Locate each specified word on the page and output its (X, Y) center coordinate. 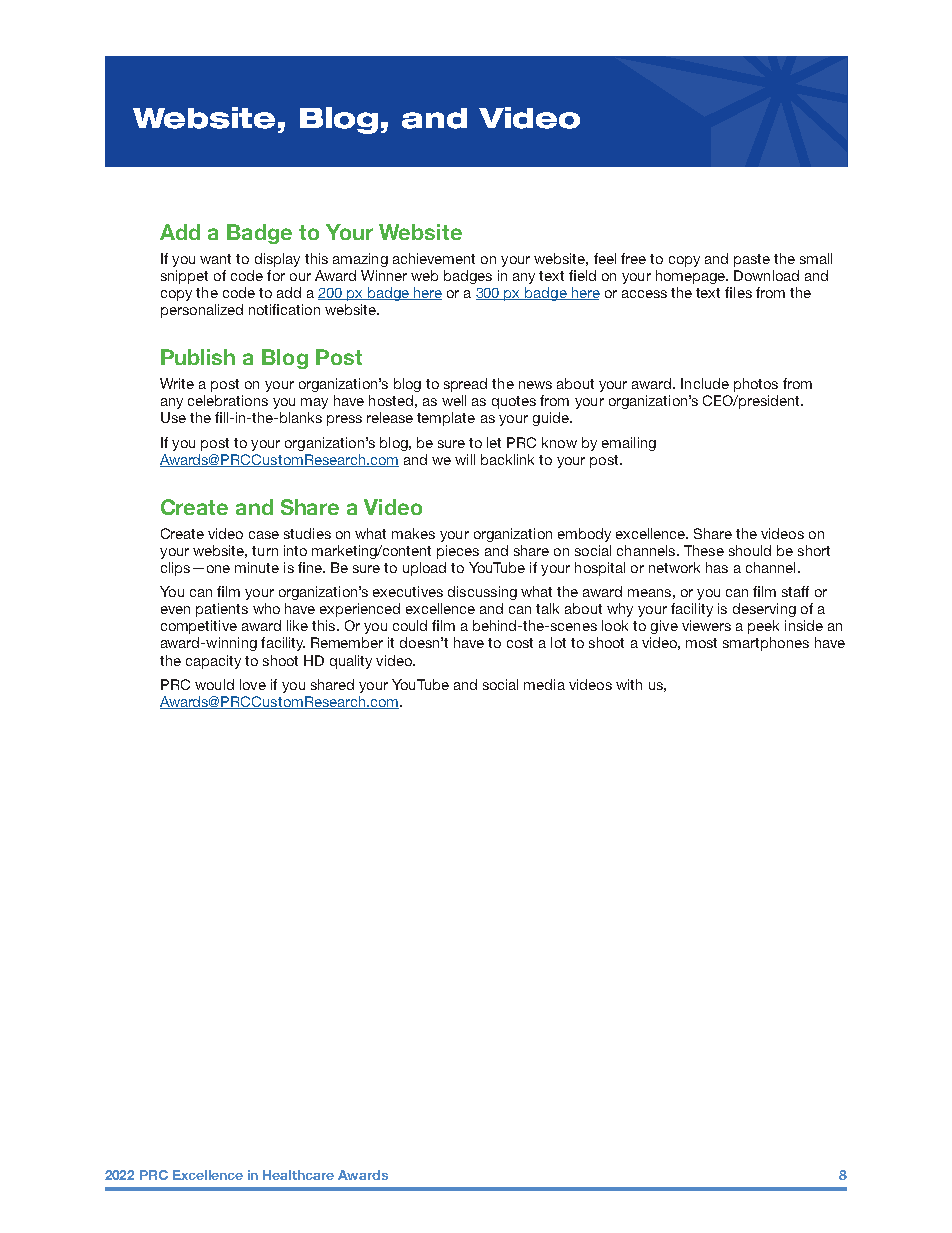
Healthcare (298, 1175)
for (276, 275)
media (544, 684)
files (738, 292)
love (253, 684)
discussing (482, 593)
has (717, 567)
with (629, 684)
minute (257, 567)
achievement (434, 258)
